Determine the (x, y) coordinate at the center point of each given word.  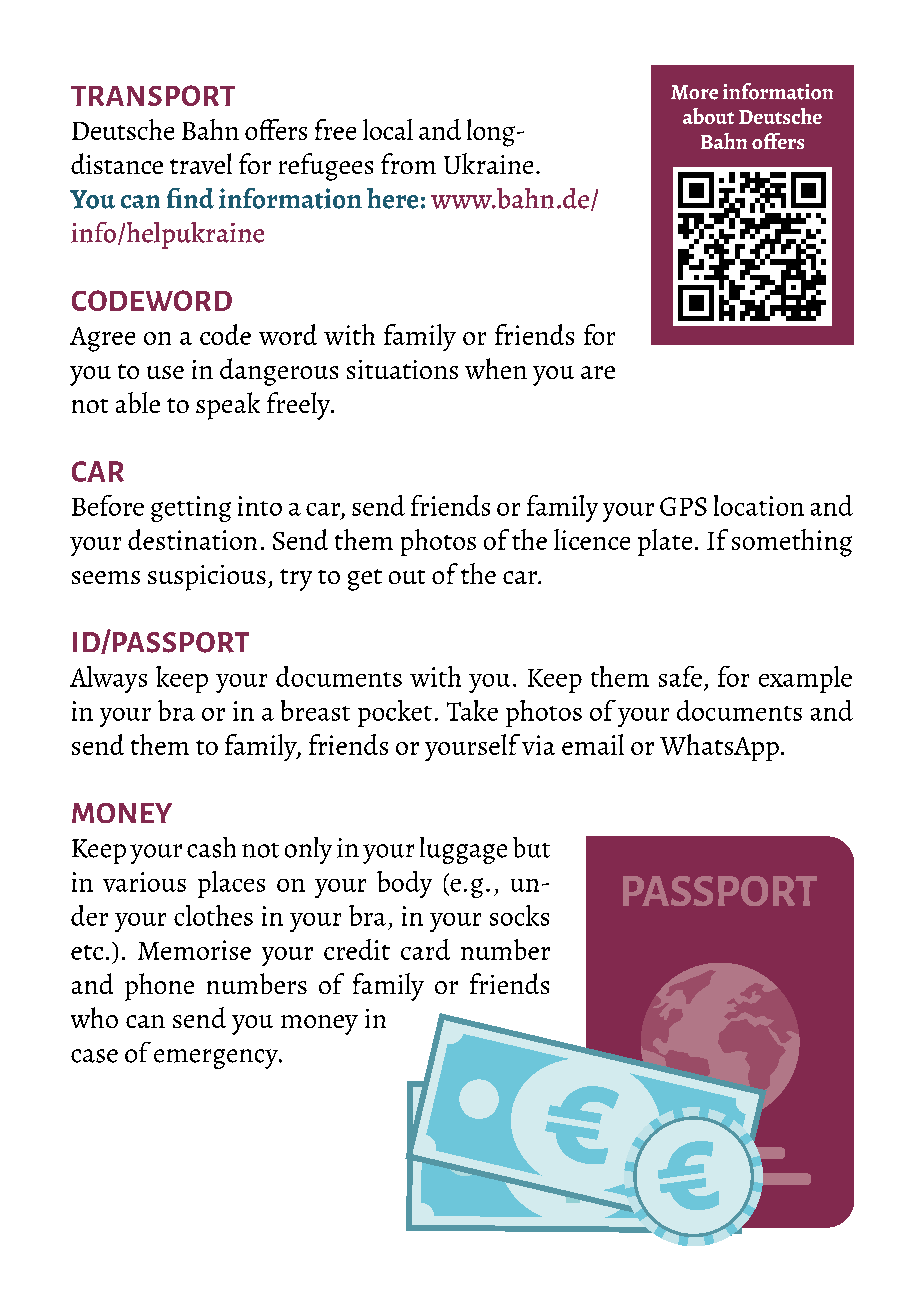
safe (680, 676)
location (759, 505)
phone (159, 987)
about (708, 116)
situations (402, 369)
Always (108, 679)
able (138, 402)
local (388, 129)
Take (472, 710)
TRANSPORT (153, 95)
